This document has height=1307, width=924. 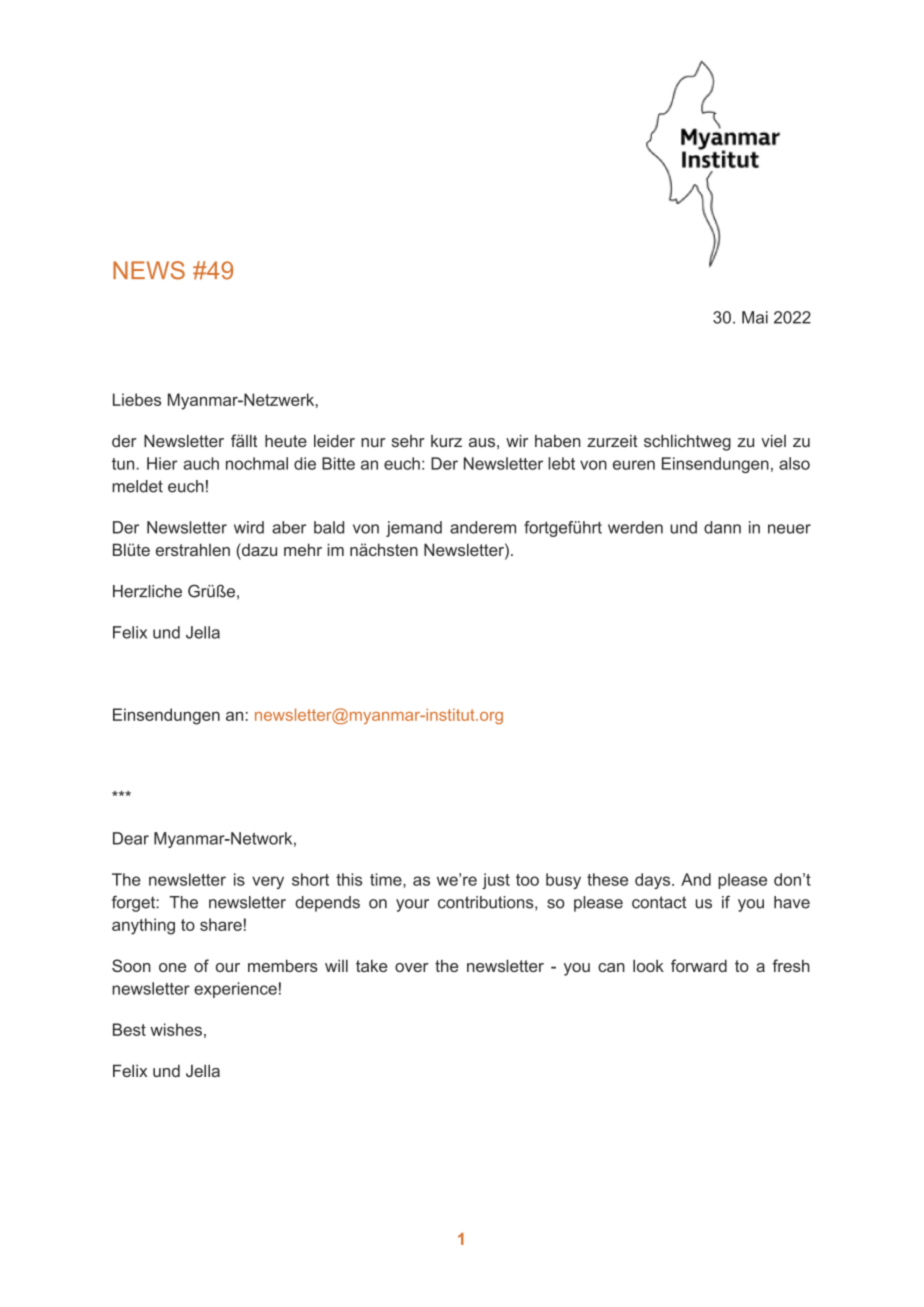 I want to click on experience, so click(x=235, y=990).
